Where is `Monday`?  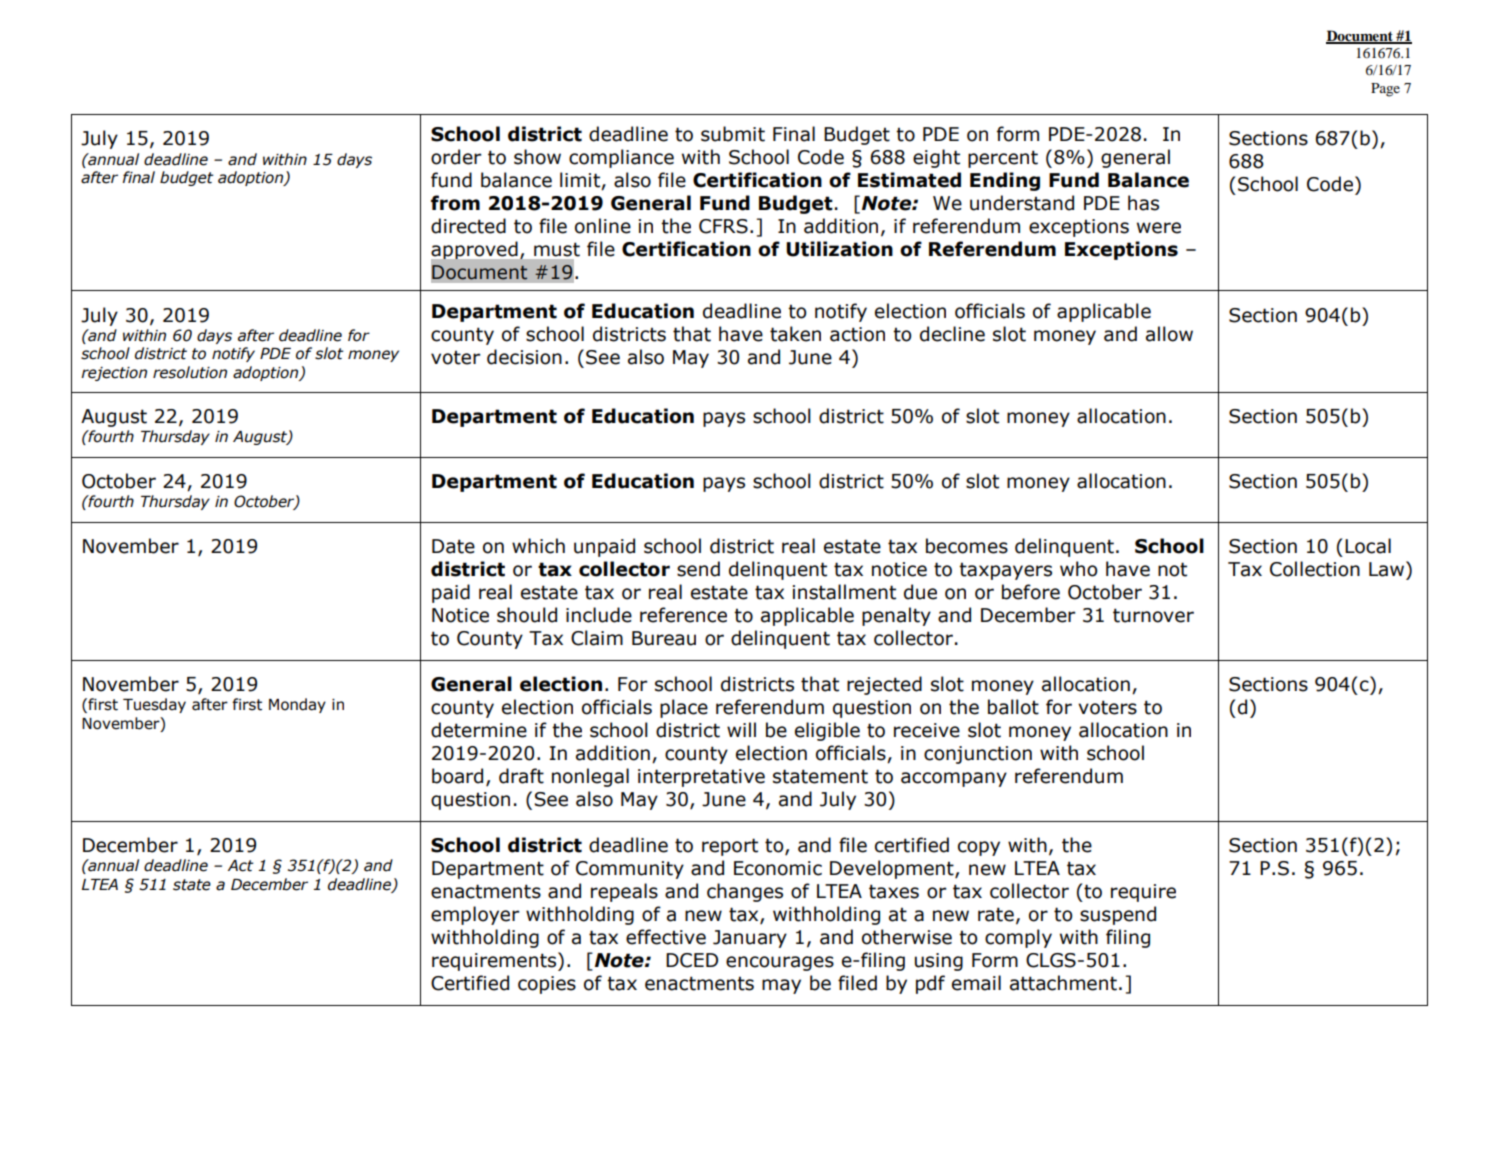 Monday is located at coordinates (297, 705).
